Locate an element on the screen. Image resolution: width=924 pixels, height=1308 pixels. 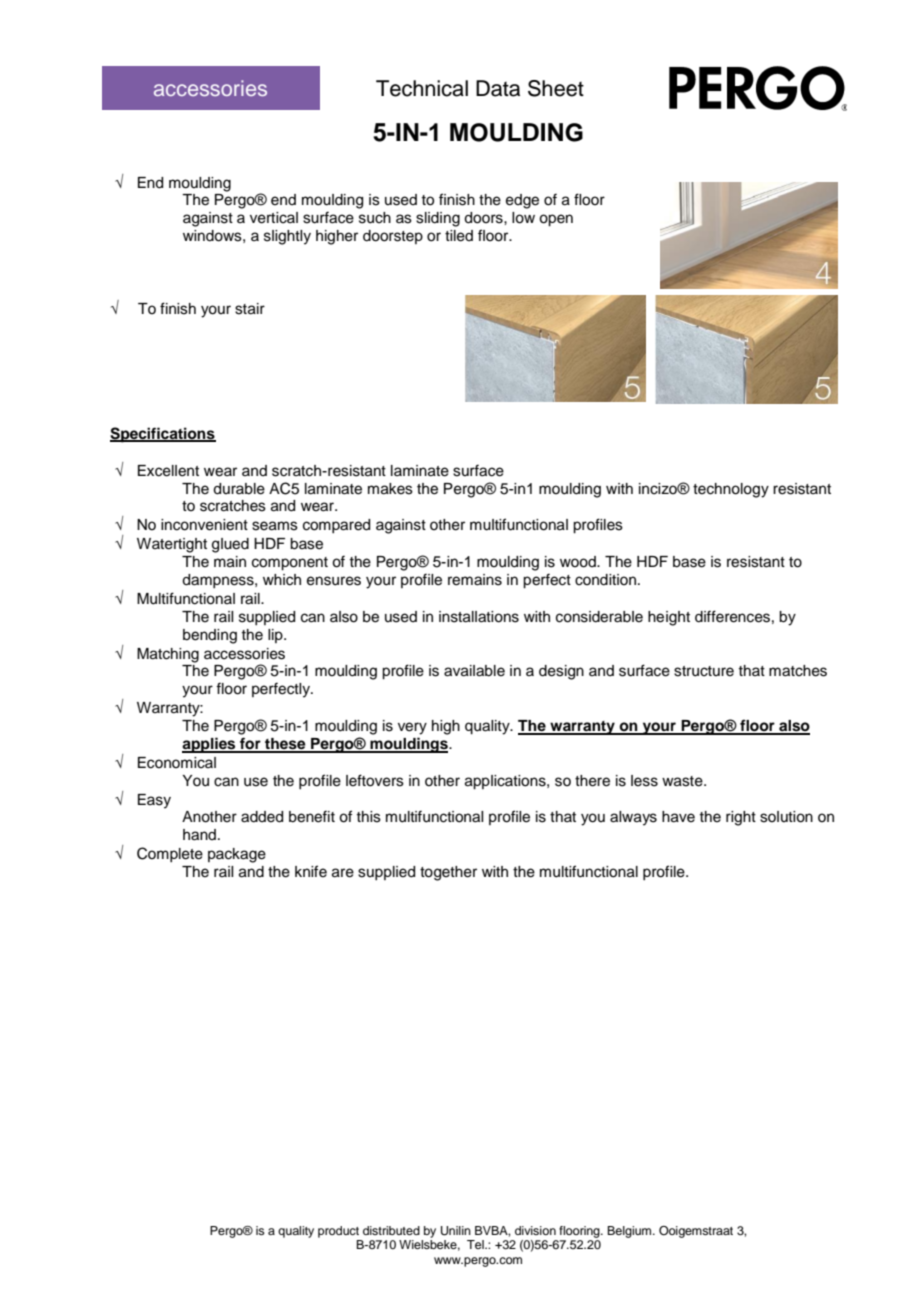
Data is located at coordinates (498, 88).
